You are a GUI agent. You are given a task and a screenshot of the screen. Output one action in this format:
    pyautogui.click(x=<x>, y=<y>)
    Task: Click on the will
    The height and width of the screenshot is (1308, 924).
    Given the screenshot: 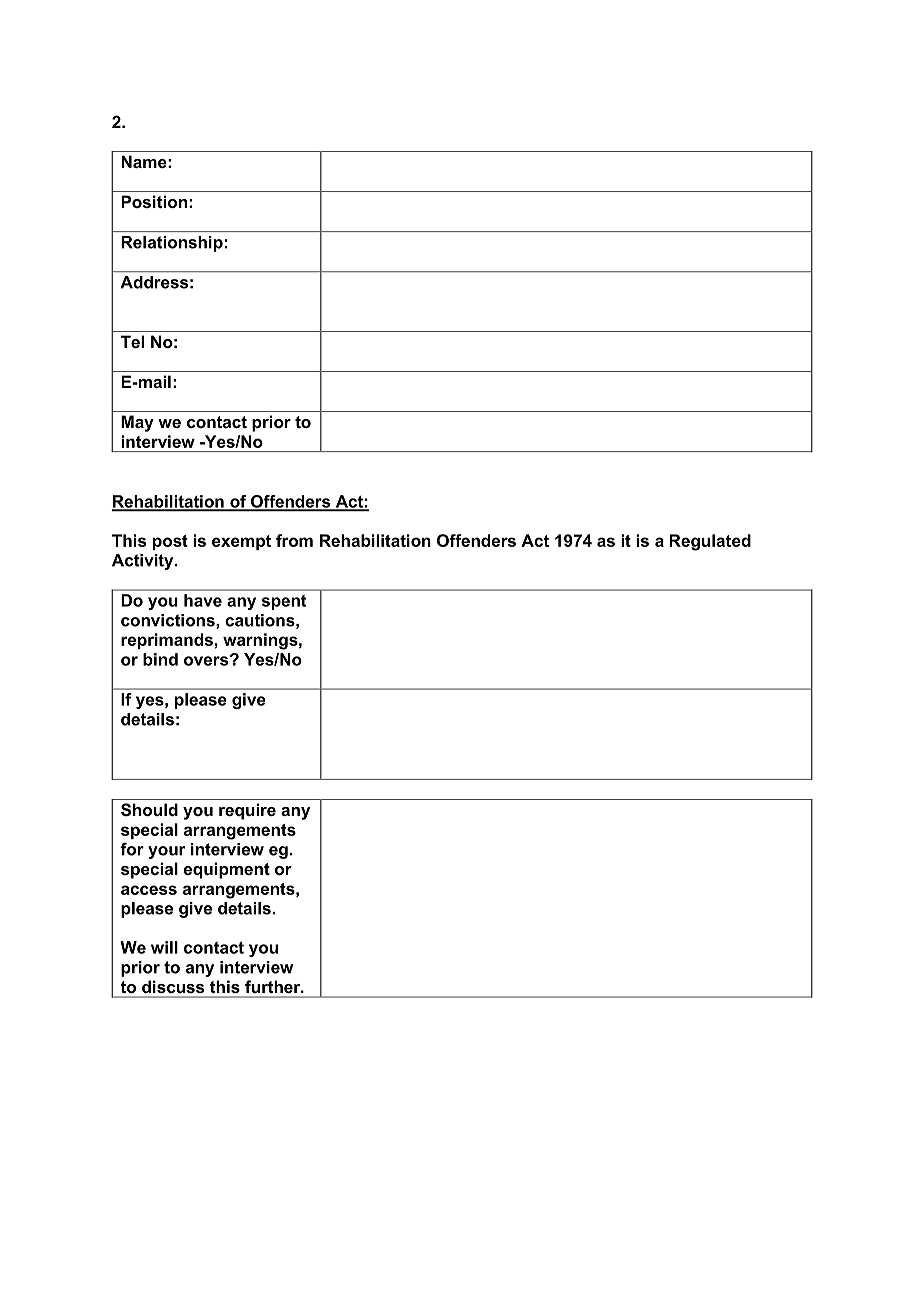 What is the action you would take?
    pyautogui.click(x=164, y=947)
